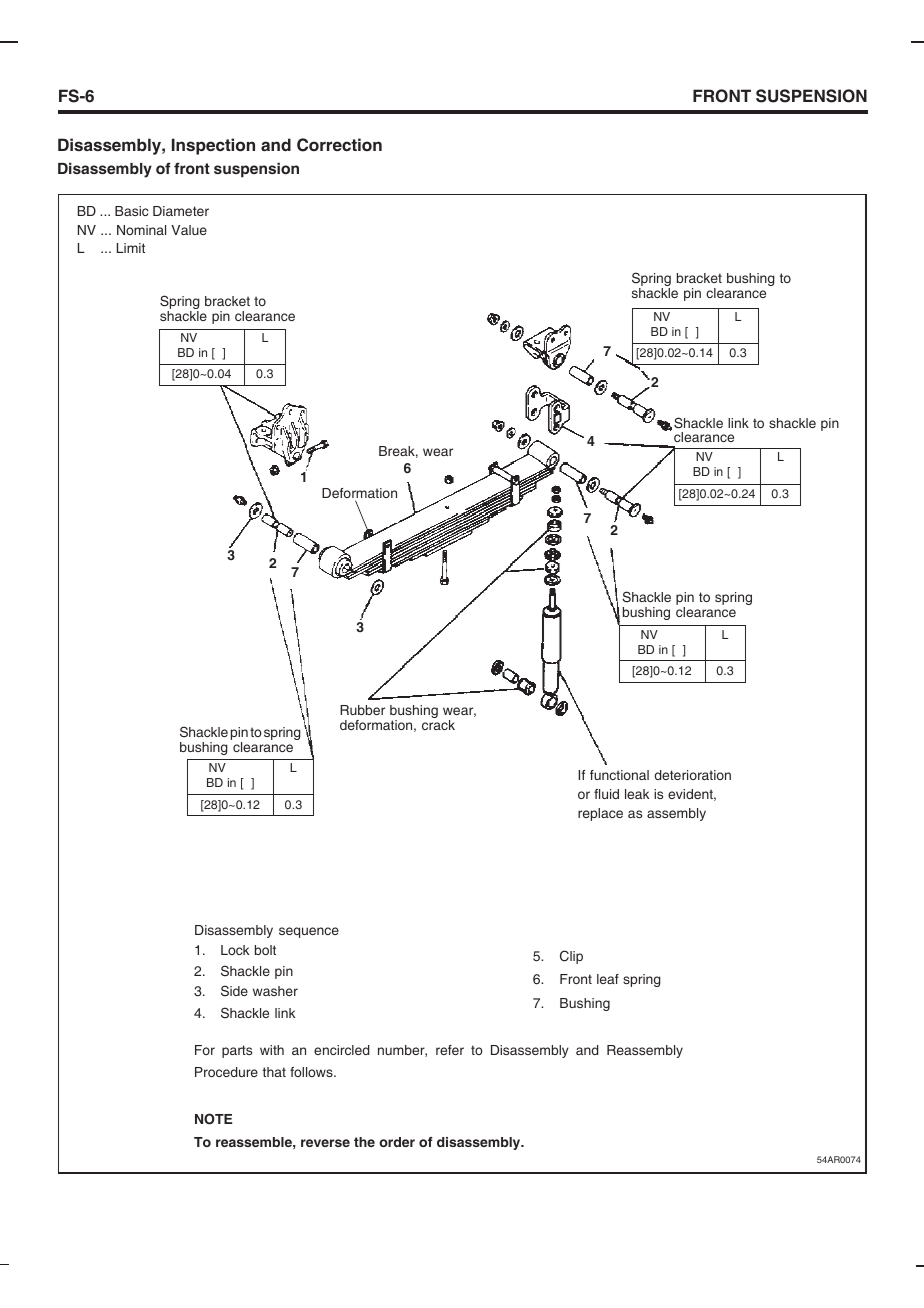  I want to click on Limit, so click(131, 248).
